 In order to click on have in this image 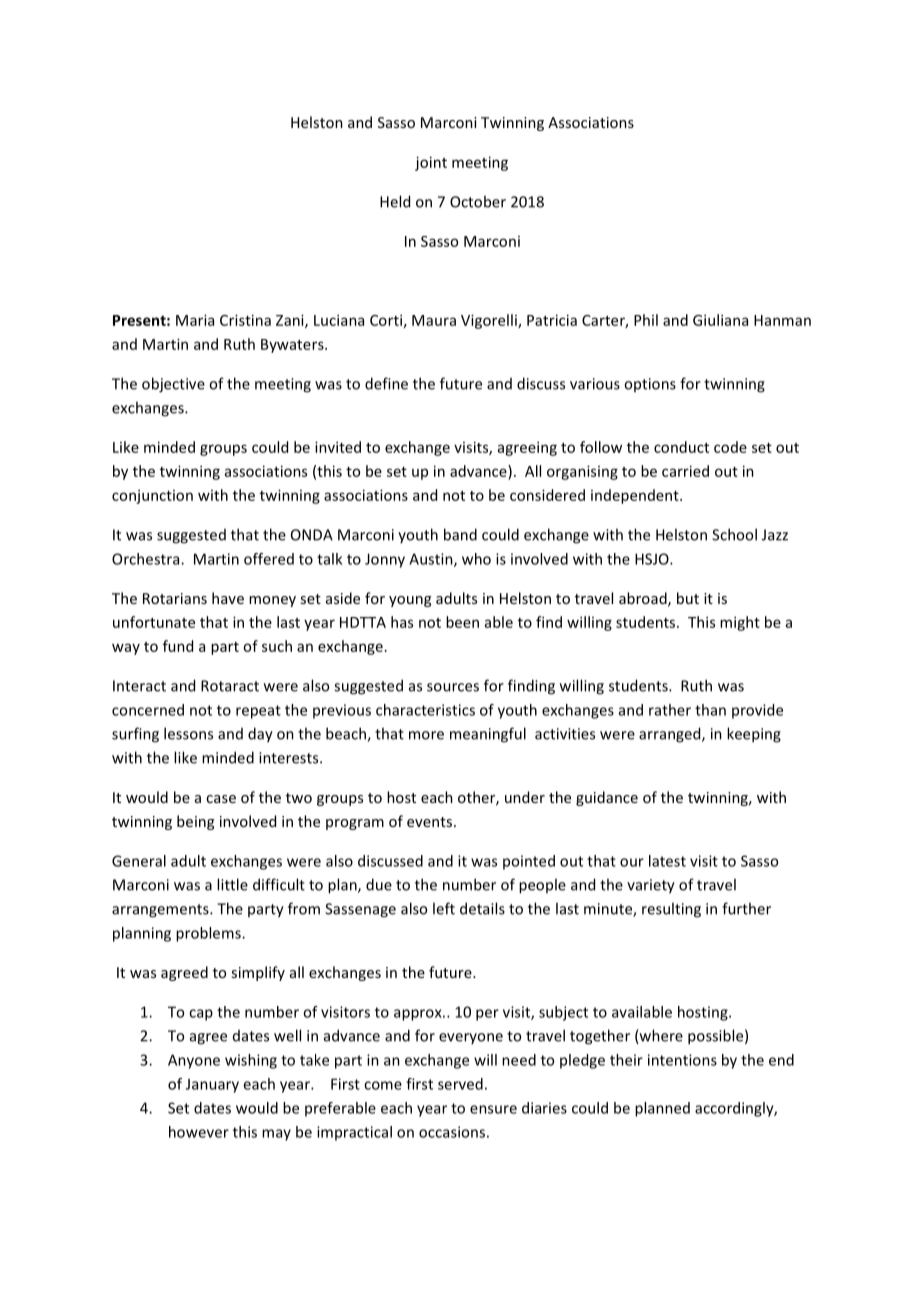, I will do `click(228, 598)`.
